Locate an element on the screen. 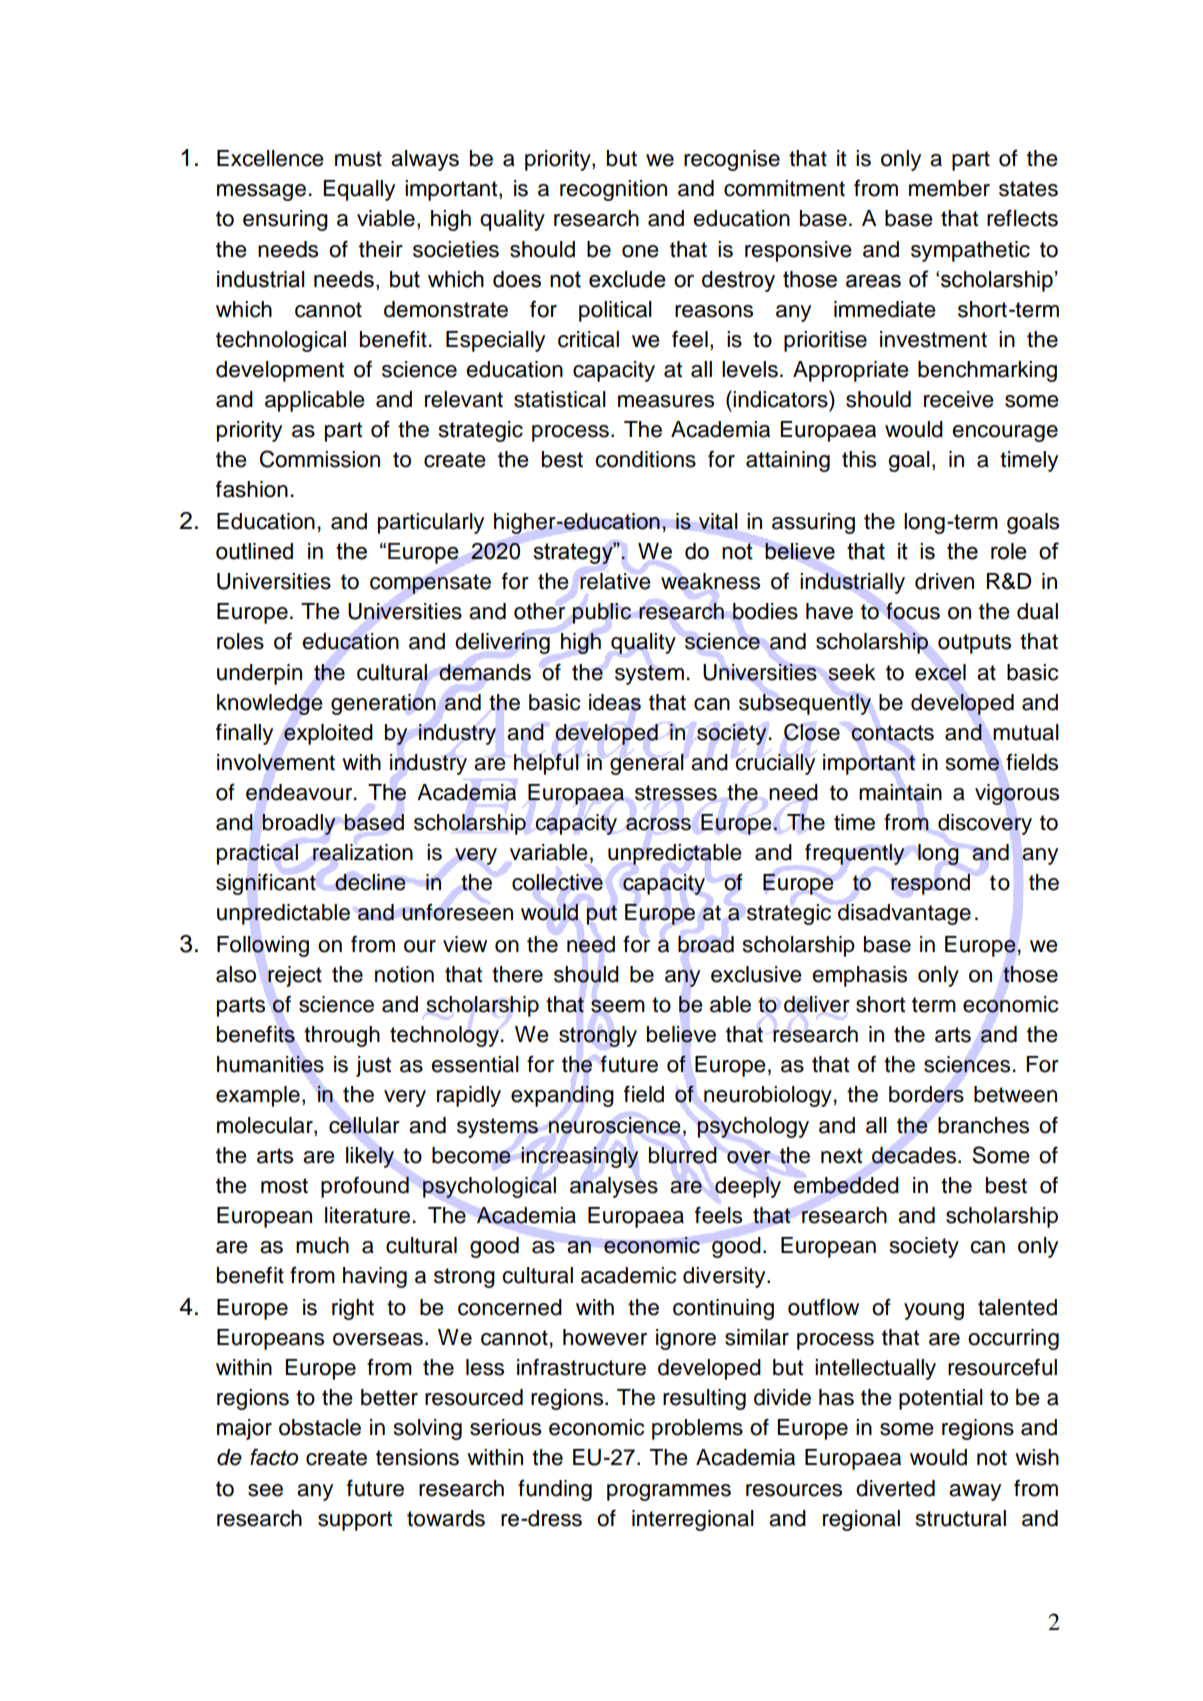  programmes is located at coordinates (669, 1492).
